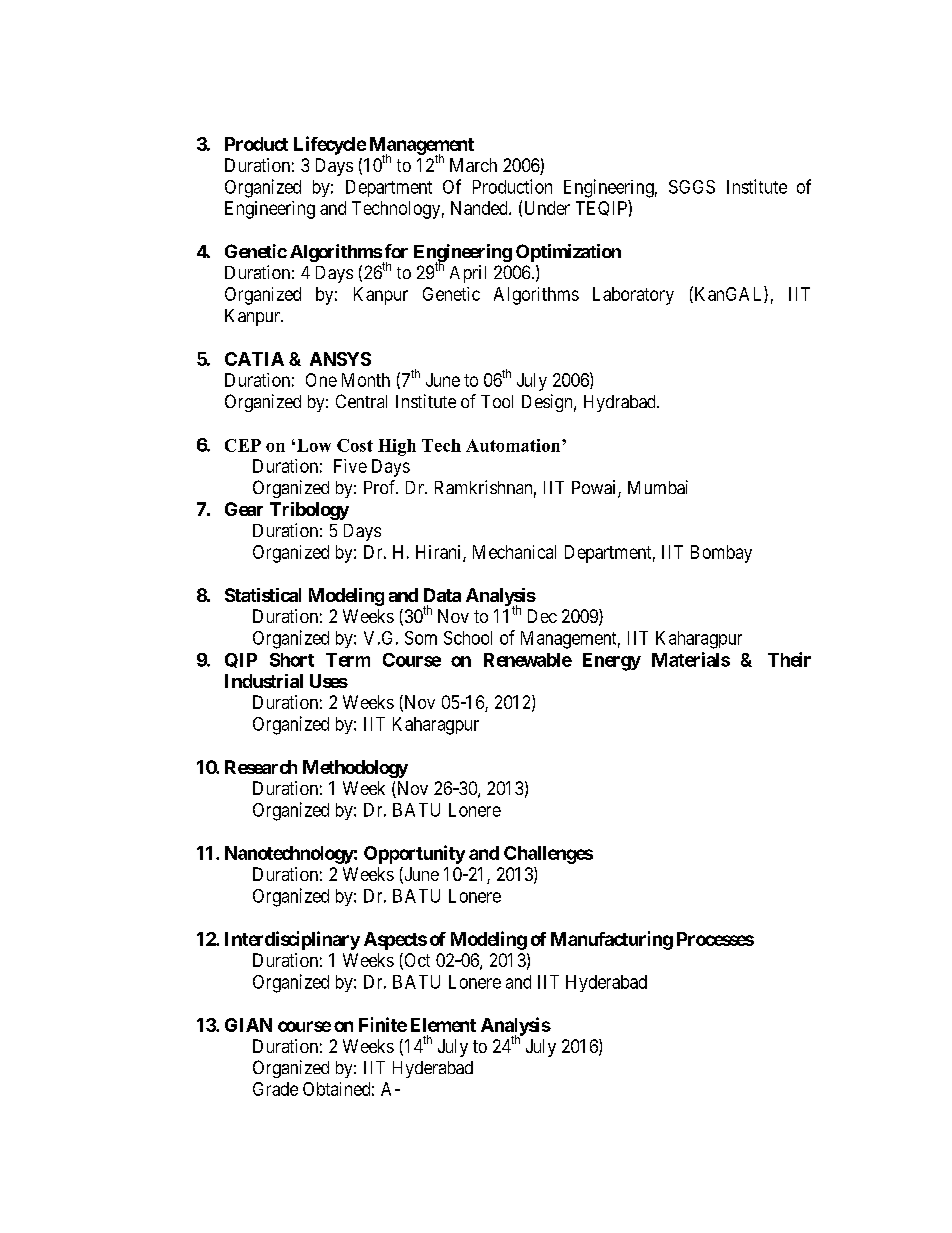 Image resolution: width=952 pixels, height=1233 pixels. Describe the element at coordinates (658, 487) in the screenshot. I see `Mumbai` at that location.
